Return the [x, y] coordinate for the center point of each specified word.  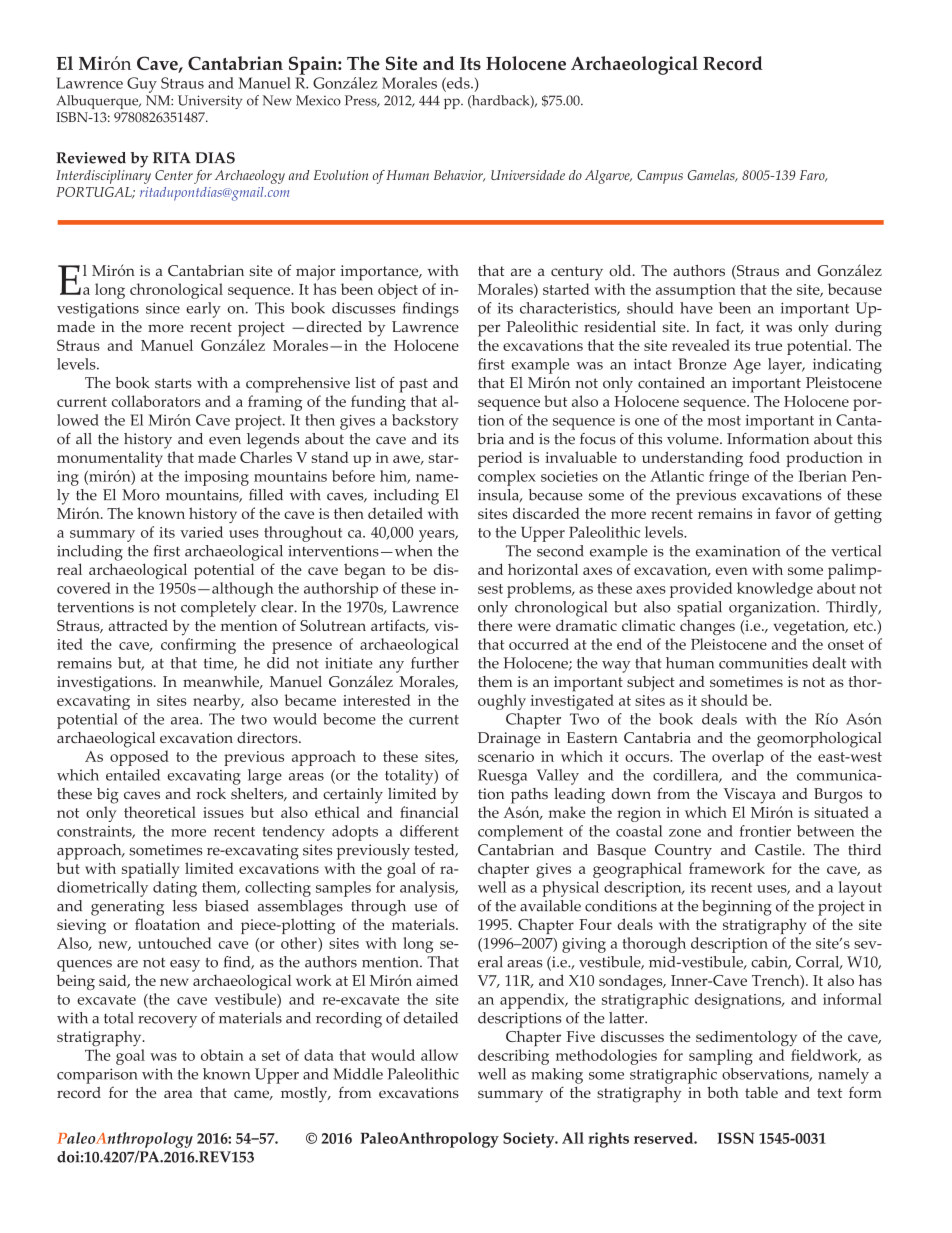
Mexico [318, 100]
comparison [97, 1076]
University [210, 102]
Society [530, 1140]
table [761, 1092]
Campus [660, 177]
